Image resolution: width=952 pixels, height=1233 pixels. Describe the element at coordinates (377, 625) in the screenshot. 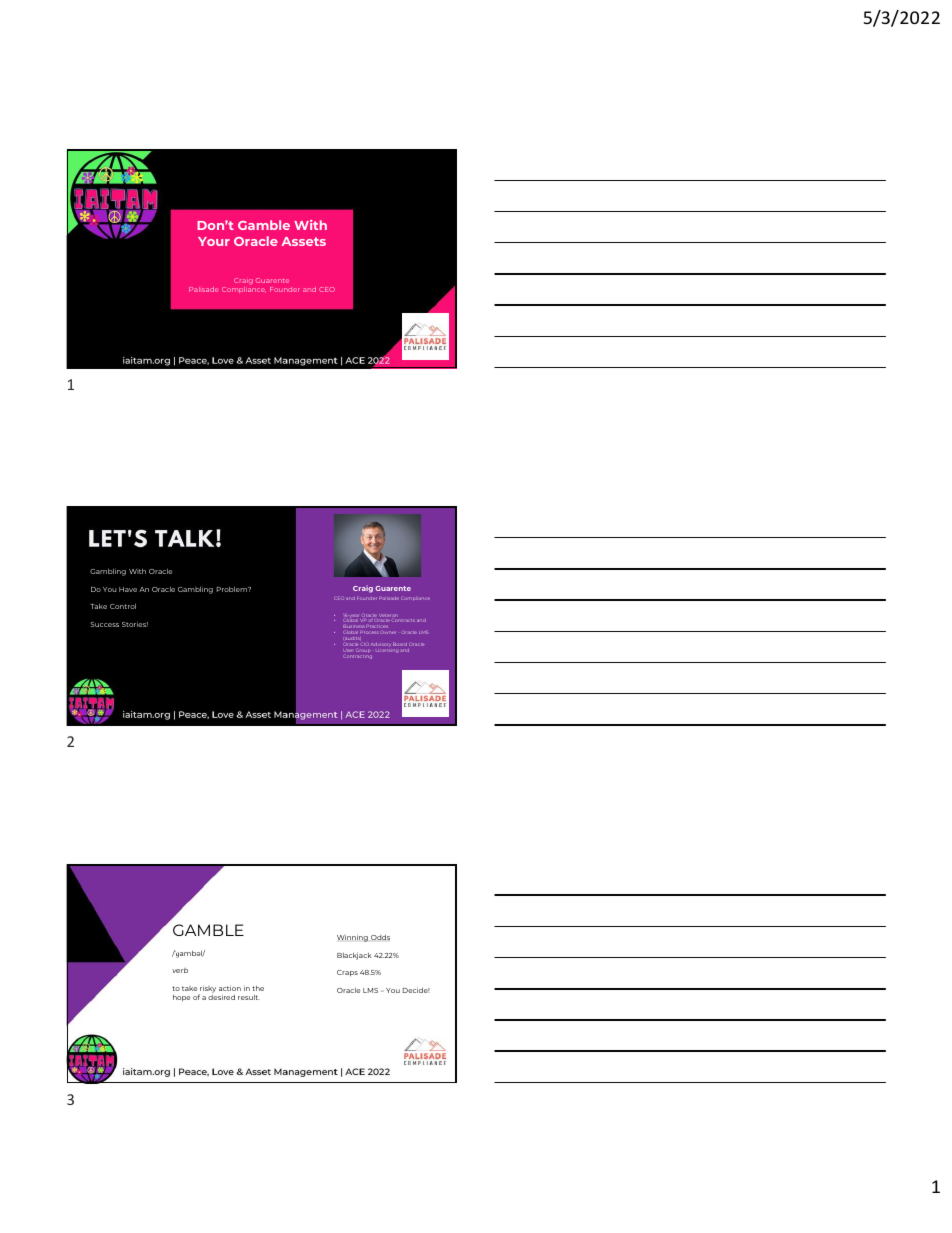

I see `Practices` at that location.
